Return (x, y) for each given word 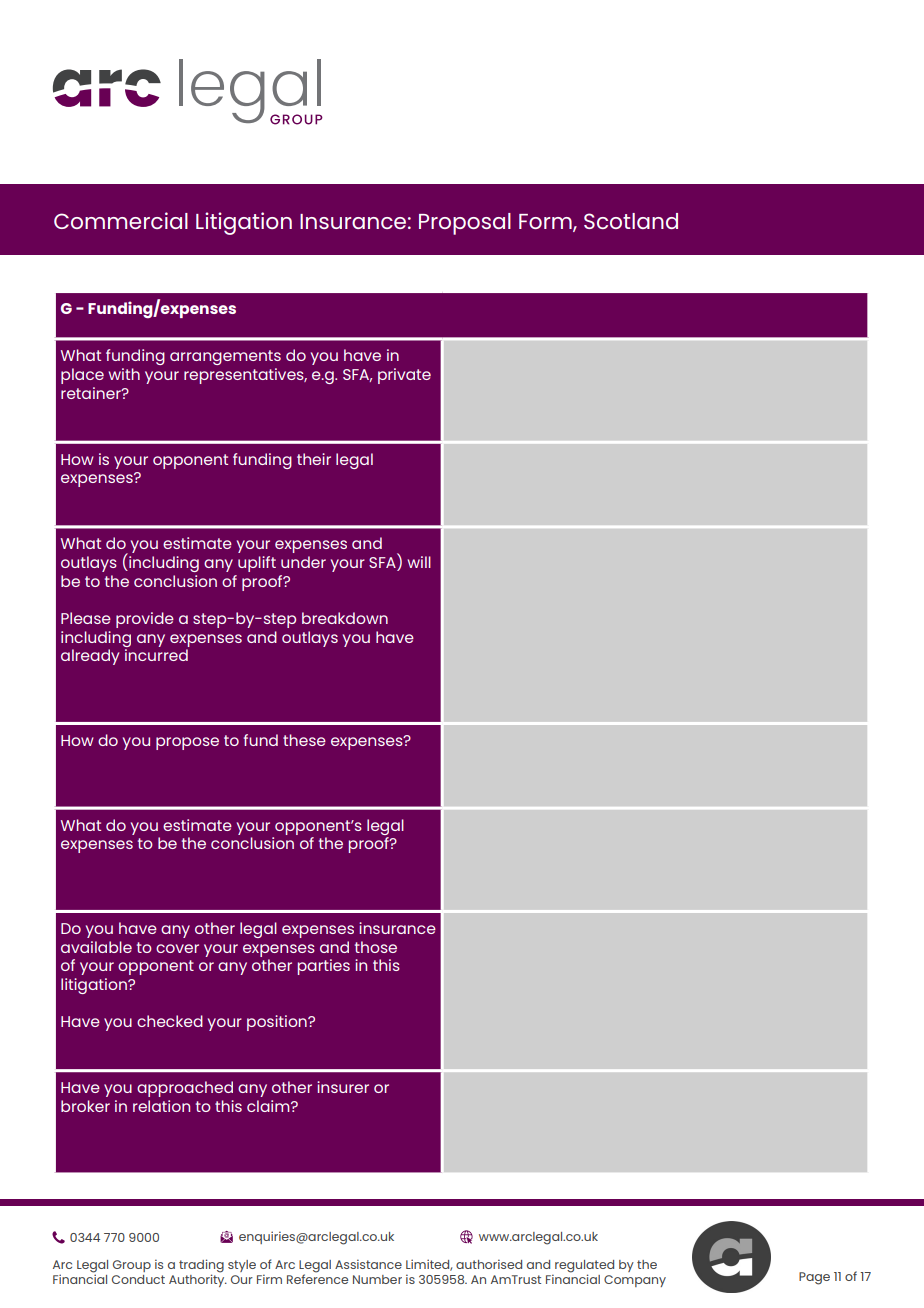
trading (201, 1267)
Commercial (121, 220)
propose (187, 743)
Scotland (631, 221)
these (304, 740)
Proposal (465, 224)
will (419, 562)
